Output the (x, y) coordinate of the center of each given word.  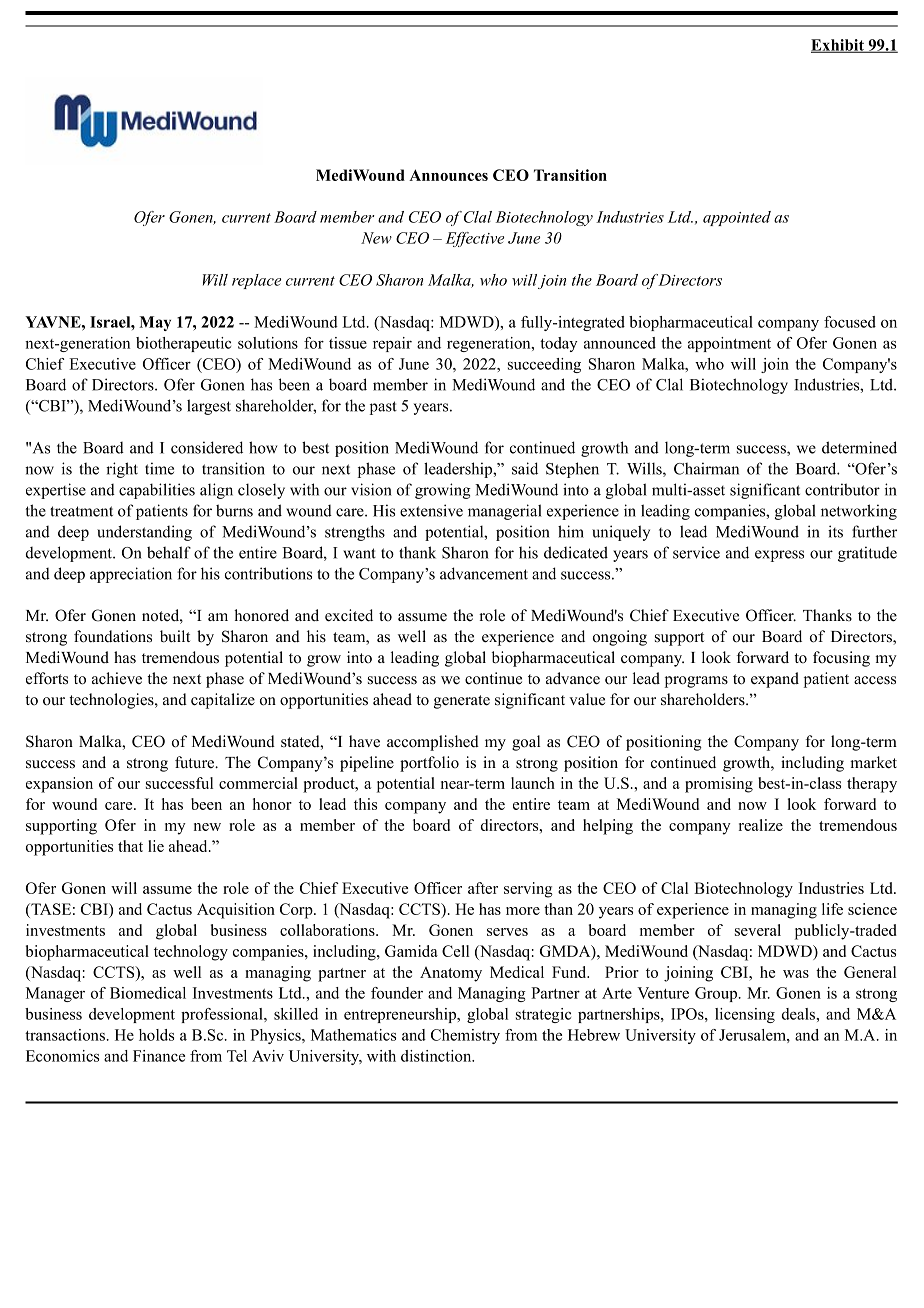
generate (462, 702)
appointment (729, 344)
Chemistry (465, 1036)
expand (775, 680)
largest (209, 407)
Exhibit (838, 46)
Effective (475, 239)
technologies (112, 701)
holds (156, 1035)
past (383, 408)
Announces (448, 175)
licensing (745, 1015)
